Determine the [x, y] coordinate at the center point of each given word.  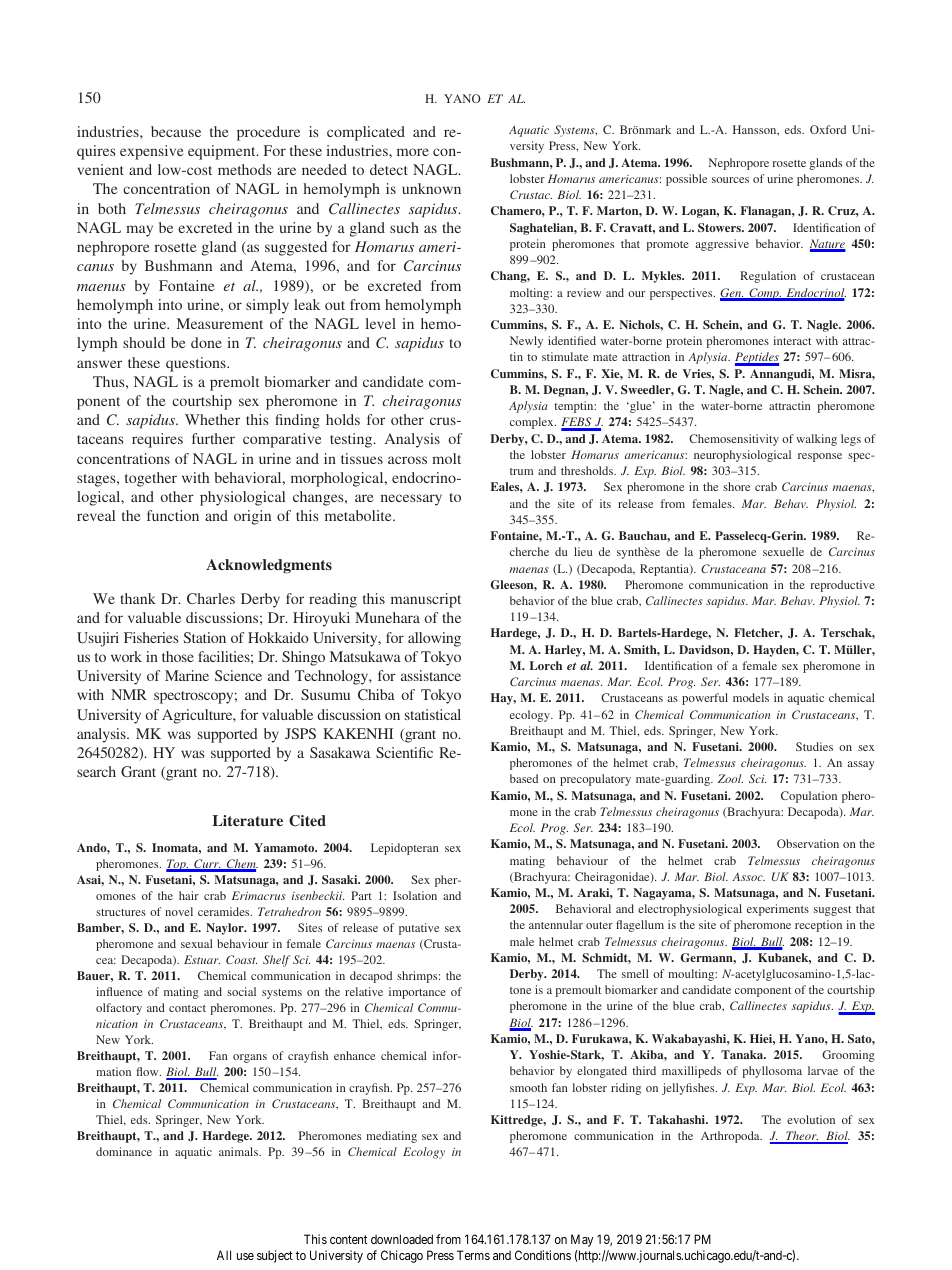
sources [730, 180]
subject [275, 1256]
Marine [187, 675]
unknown [431, 188]
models [751, 697]
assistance [431, 675]
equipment [223, 152]
